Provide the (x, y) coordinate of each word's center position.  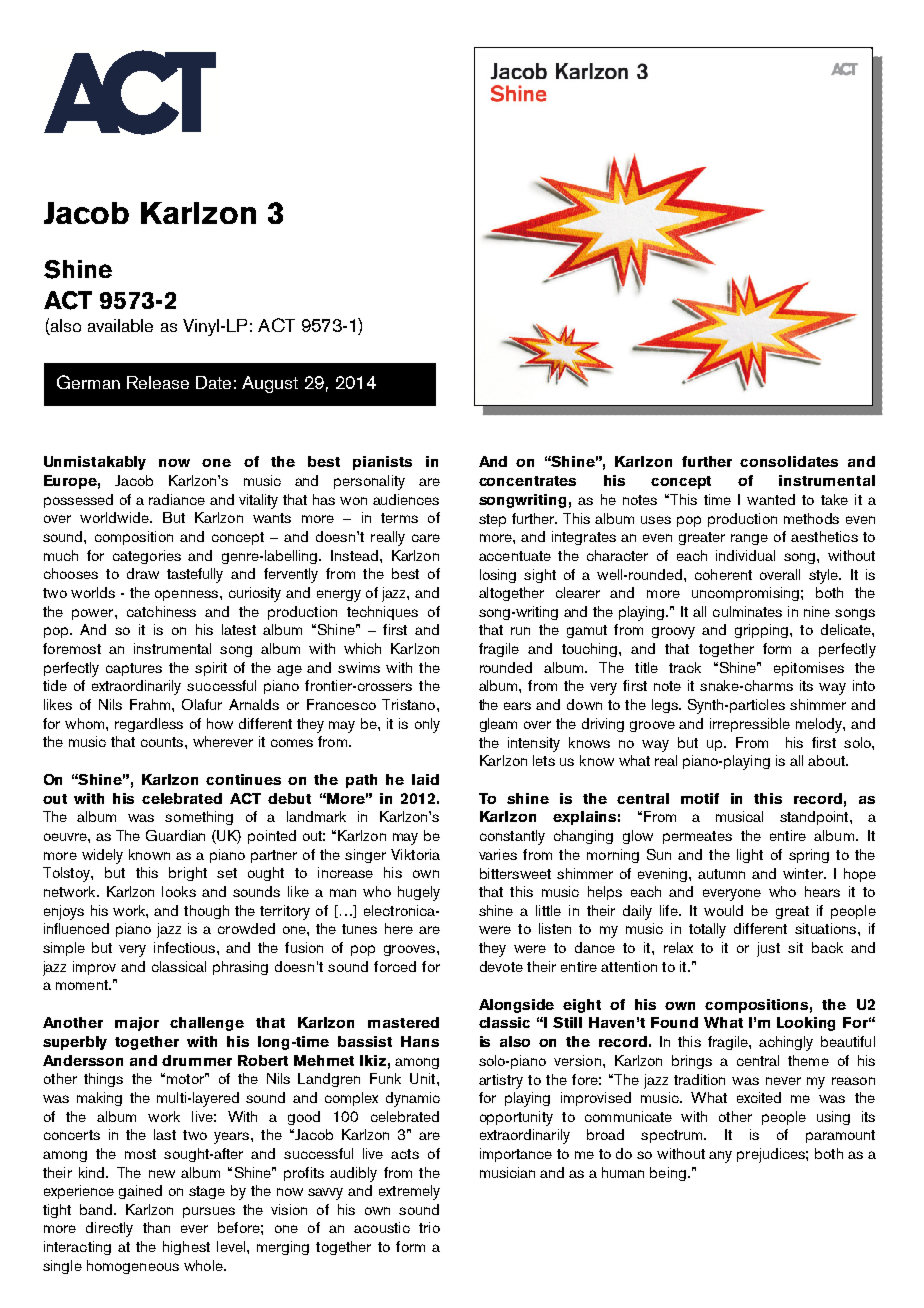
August (270, 384)
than (156, 1227)
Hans (420, 1041)
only (427, 725)
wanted (771, 499)
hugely (419, 893)
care (426, 538)
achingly (786, 1043)
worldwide (115, 517)
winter (804, 873)
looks (179, 891)
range (749, 539)
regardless (149, 725)
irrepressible (750, 725)
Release (158, 382)
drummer (197, 1060)
